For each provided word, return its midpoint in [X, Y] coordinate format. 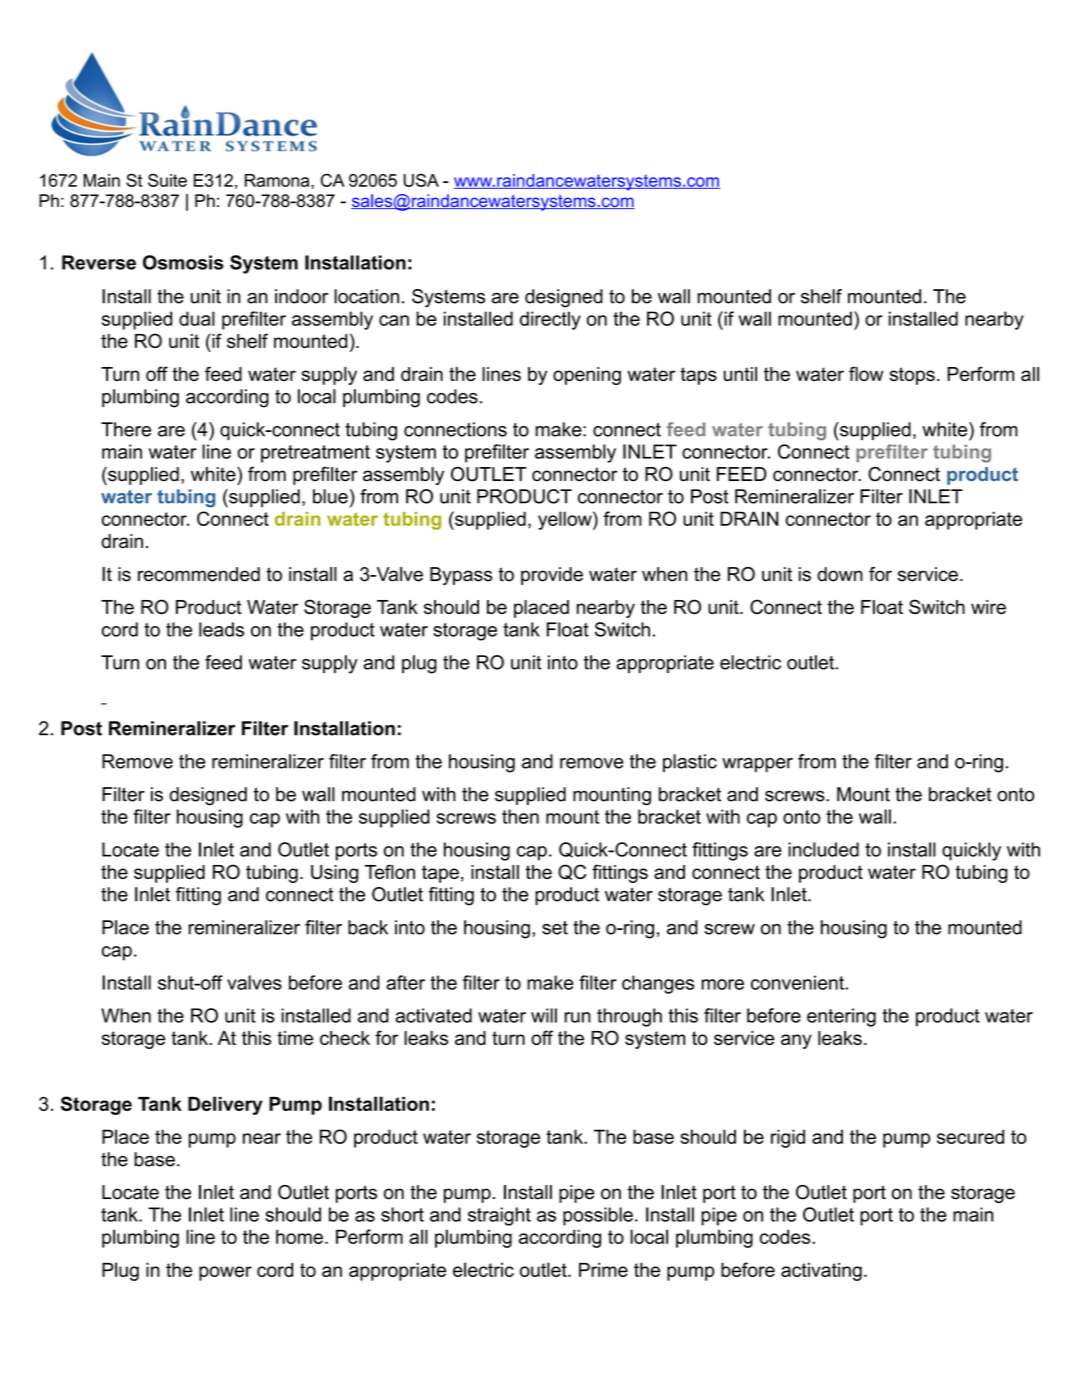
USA [421, 180]
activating [821, 1272]
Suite [167, 180]
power [225, 1273]
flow [866, 373]
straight [499, 1216]
